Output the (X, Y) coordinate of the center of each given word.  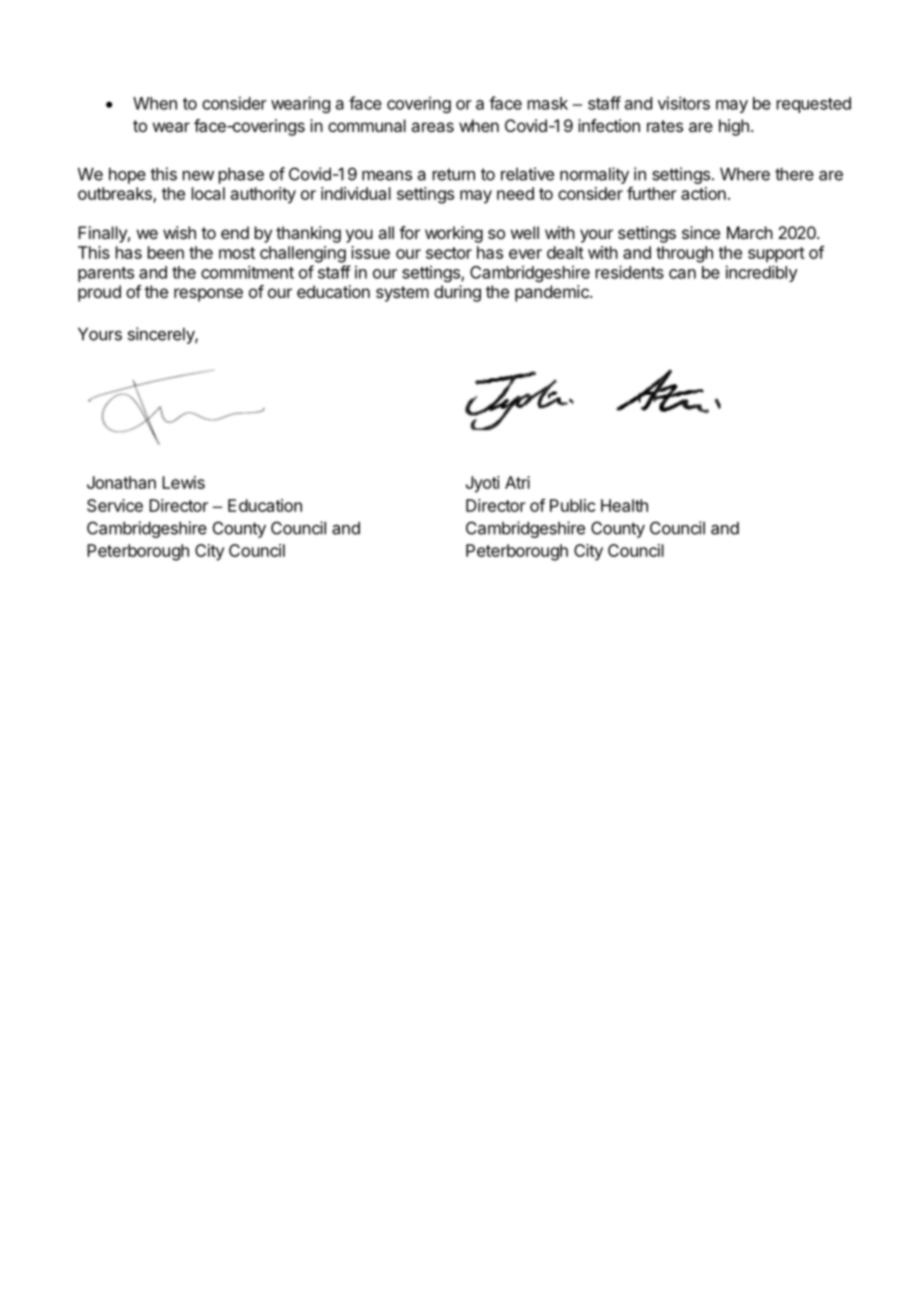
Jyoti (483, 484)
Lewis (183, 482)
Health (624, 505)
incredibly (762, 273)
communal (367, 125)
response (208, 295)
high (734, 127)
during (457, 293)
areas (432, 127)
